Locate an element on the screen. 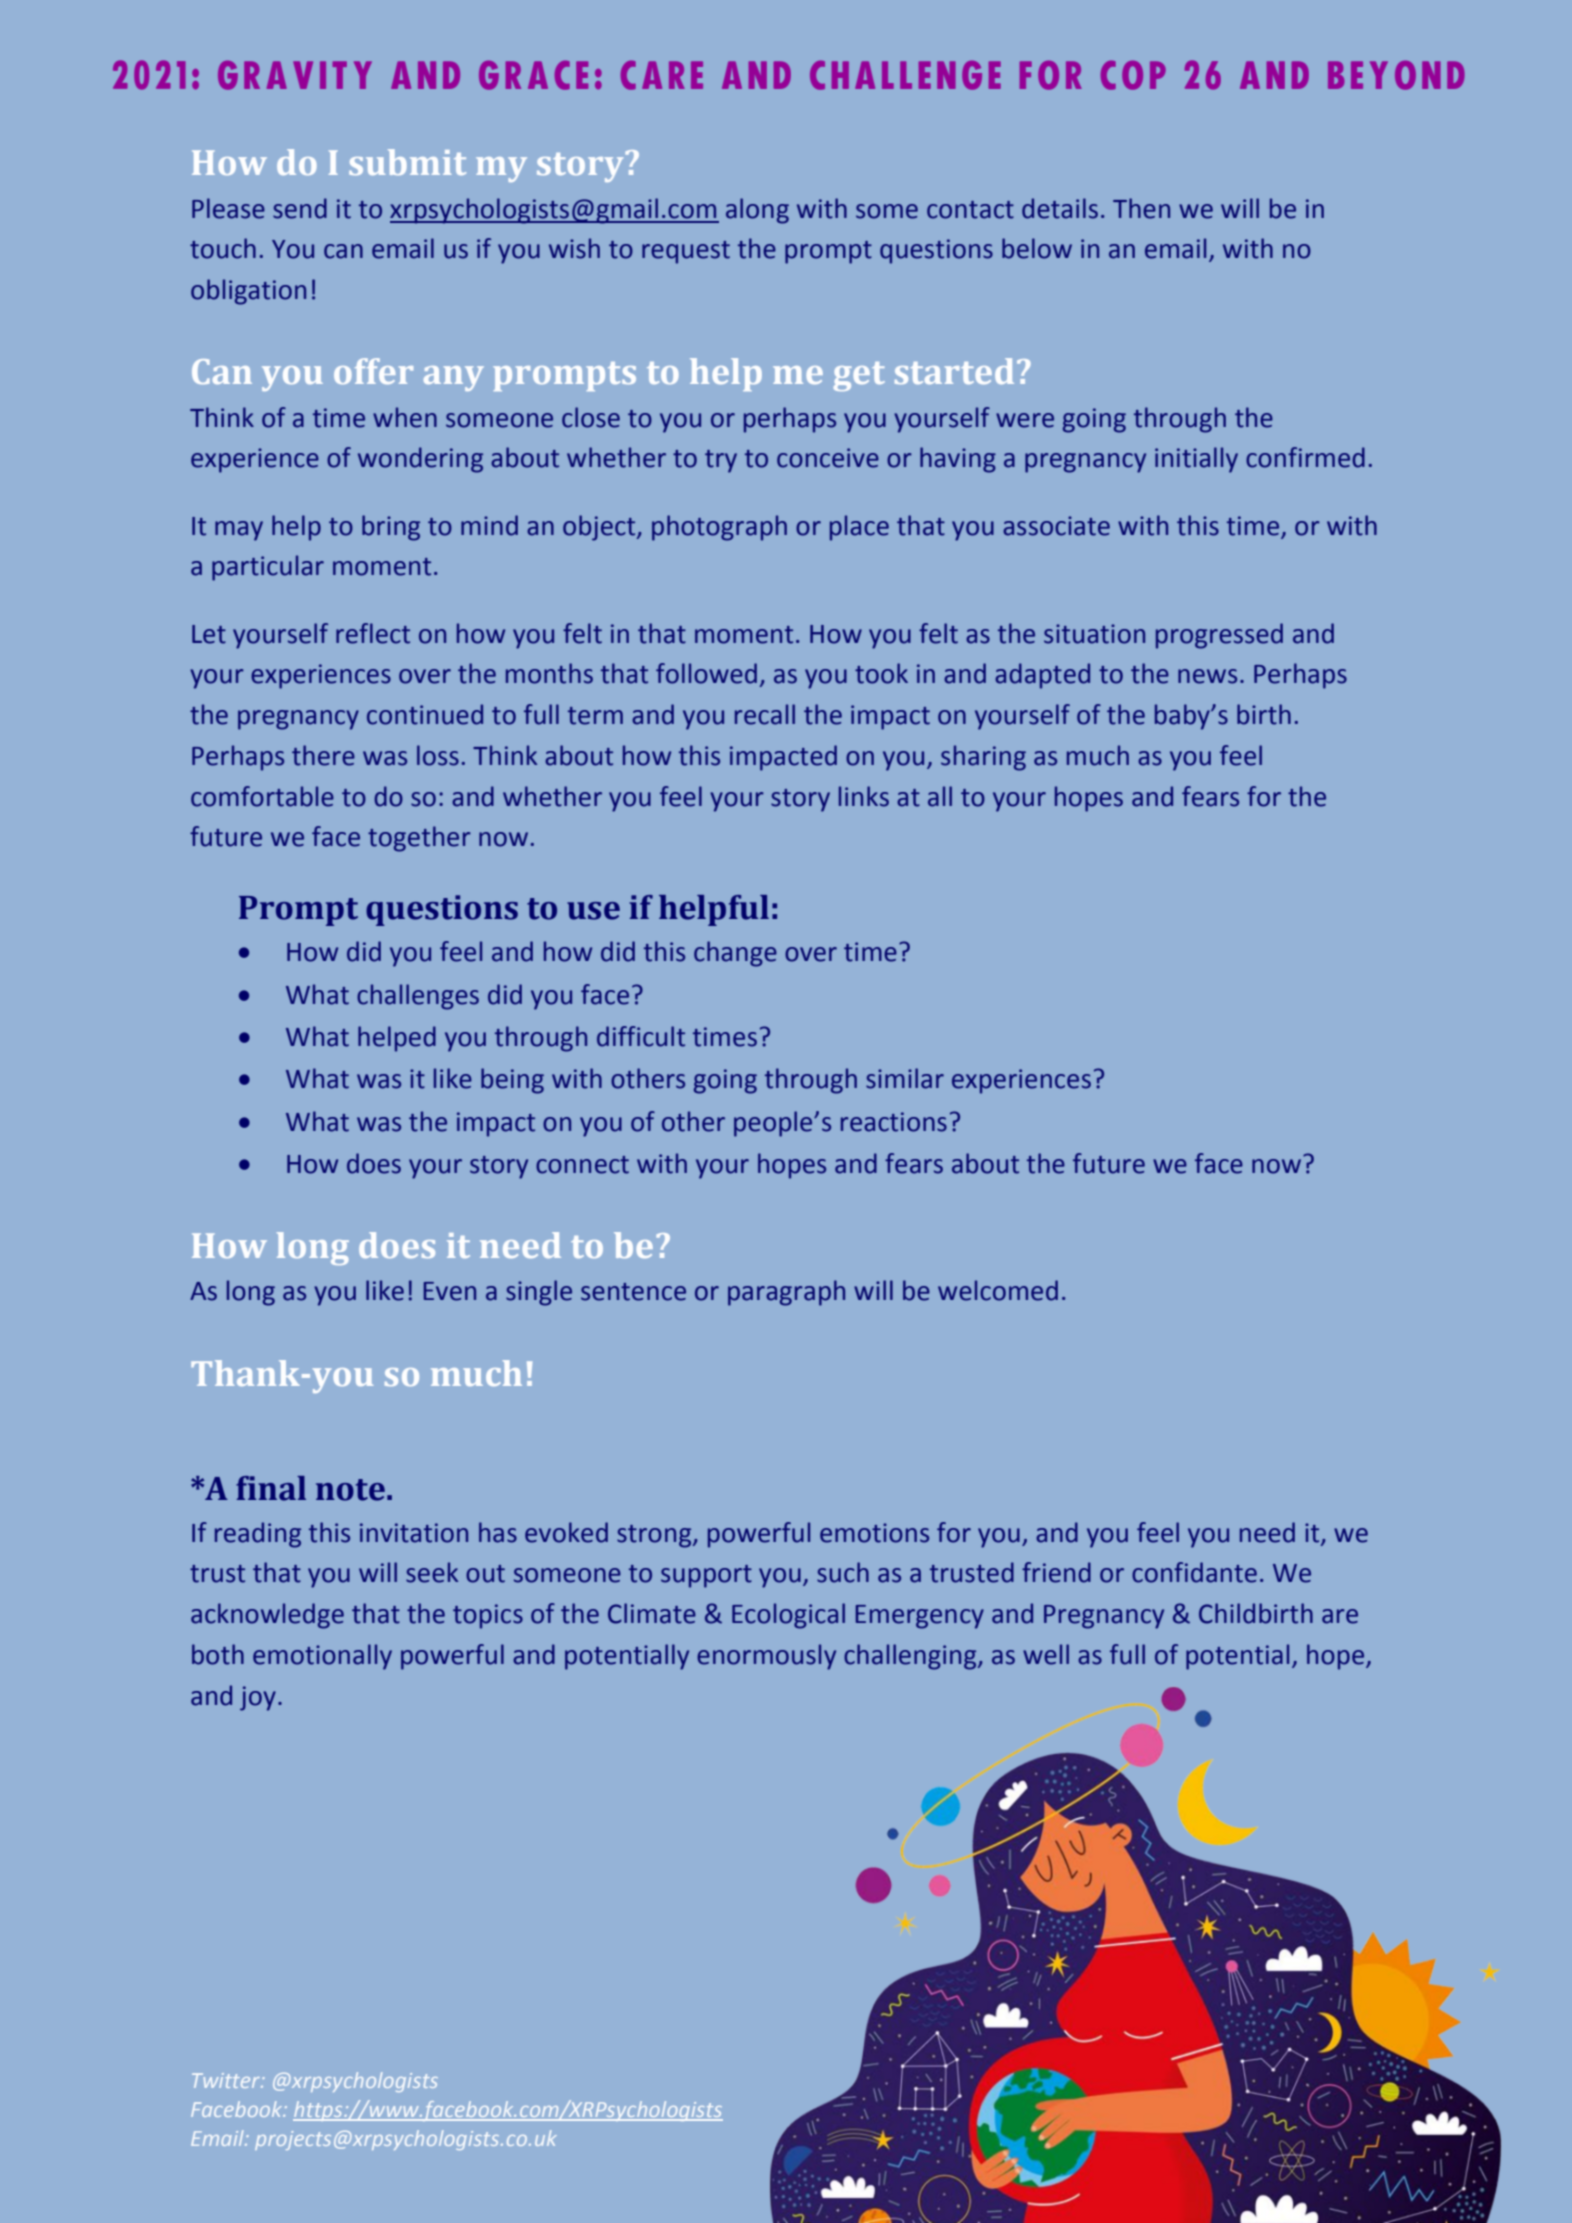 This screenshot has height=2223, width=1572. note is located at coordinates (350, 1490).
